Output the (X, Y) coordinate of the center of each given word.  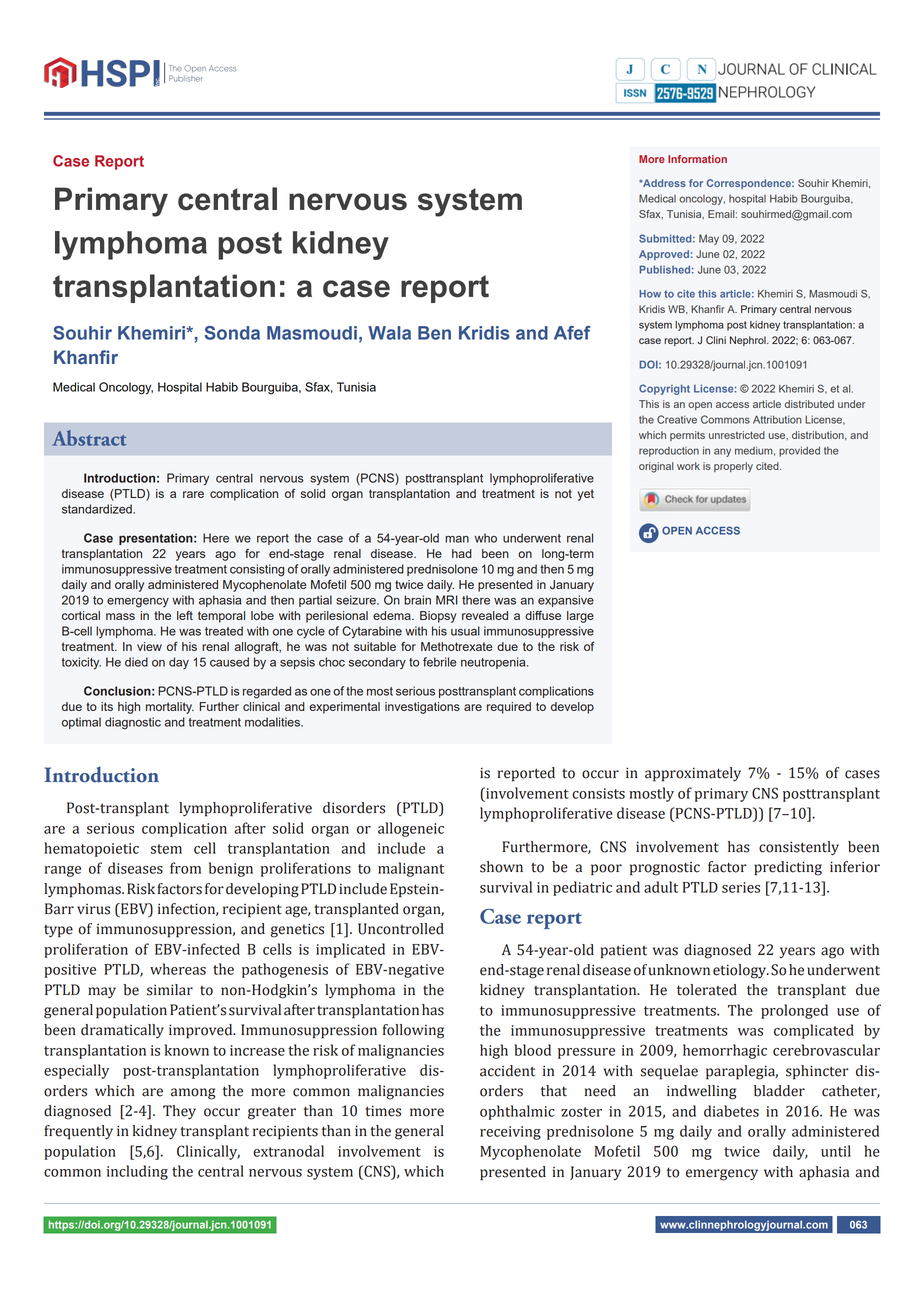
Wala (389, 333)
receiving (510, 1133)
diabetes (731, 1111)
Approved (664, 255)
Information (697, 159)
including (137, 1172)
